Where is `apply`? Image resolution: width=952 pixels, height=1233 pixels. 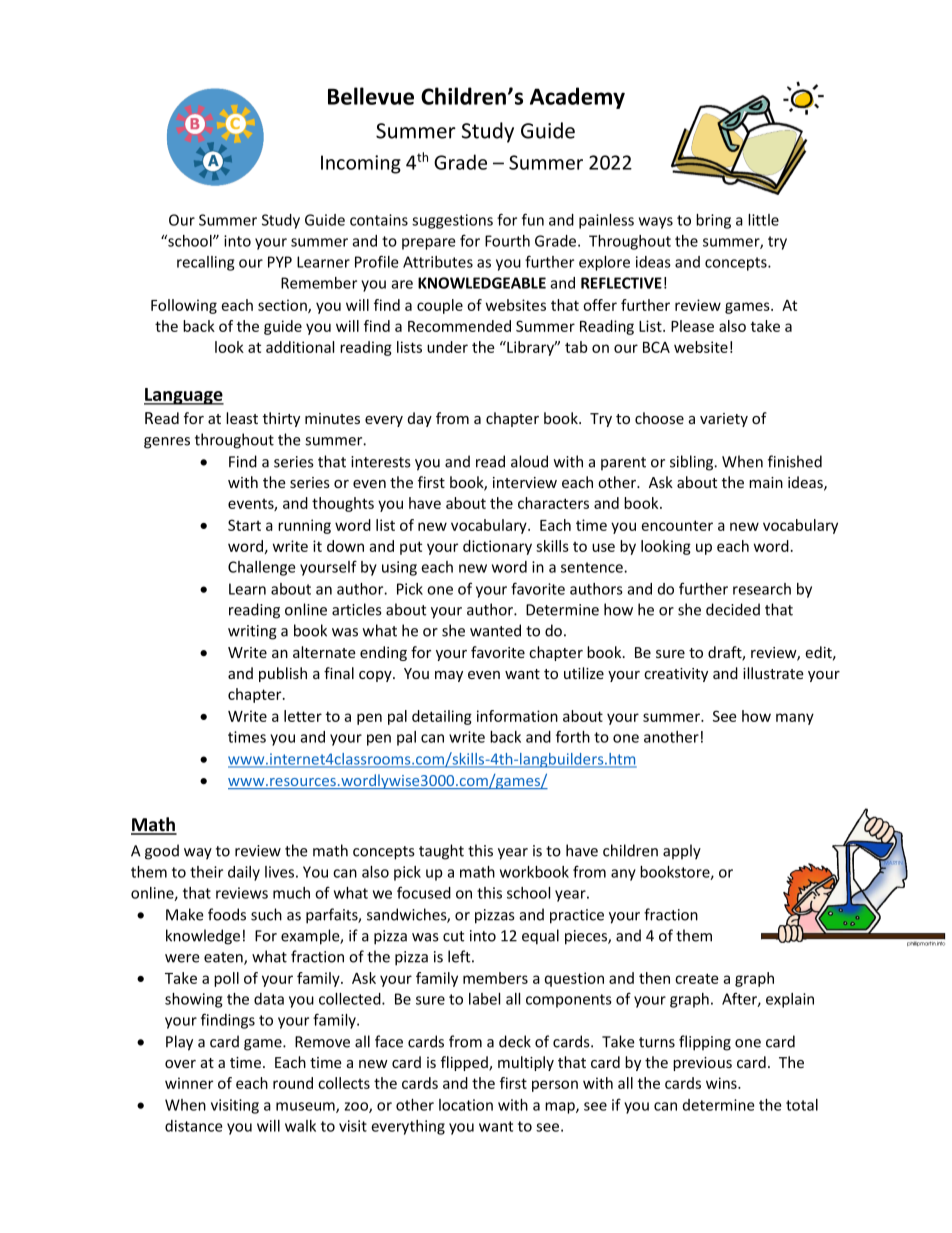 apply is located at coordinates (682, 852).
